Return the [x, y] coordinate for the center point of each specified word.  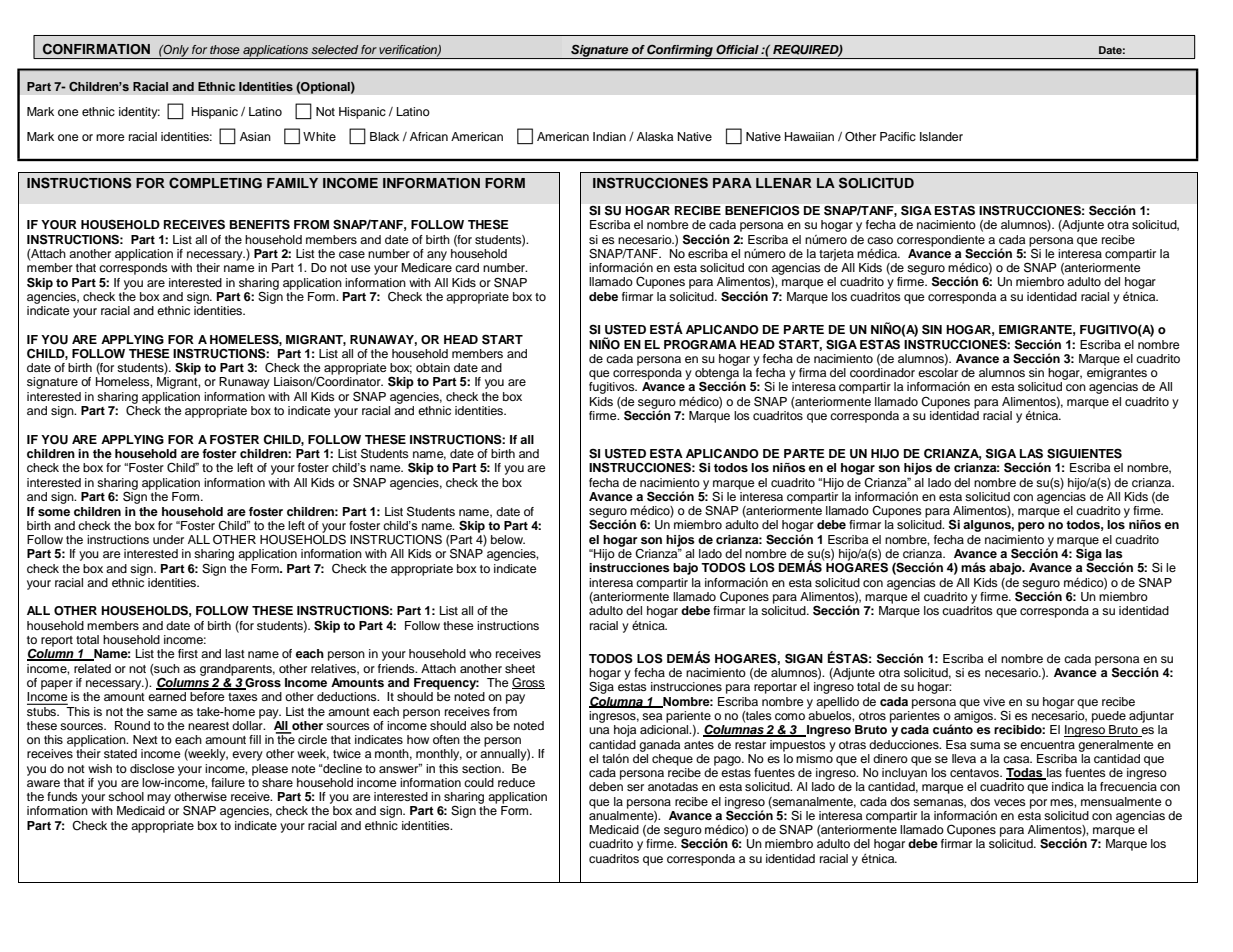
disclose [152, 768]
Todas [1025, 774]
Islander [941, 136]
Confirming [680, 51]
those [225, 49]
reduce [516, 782]
